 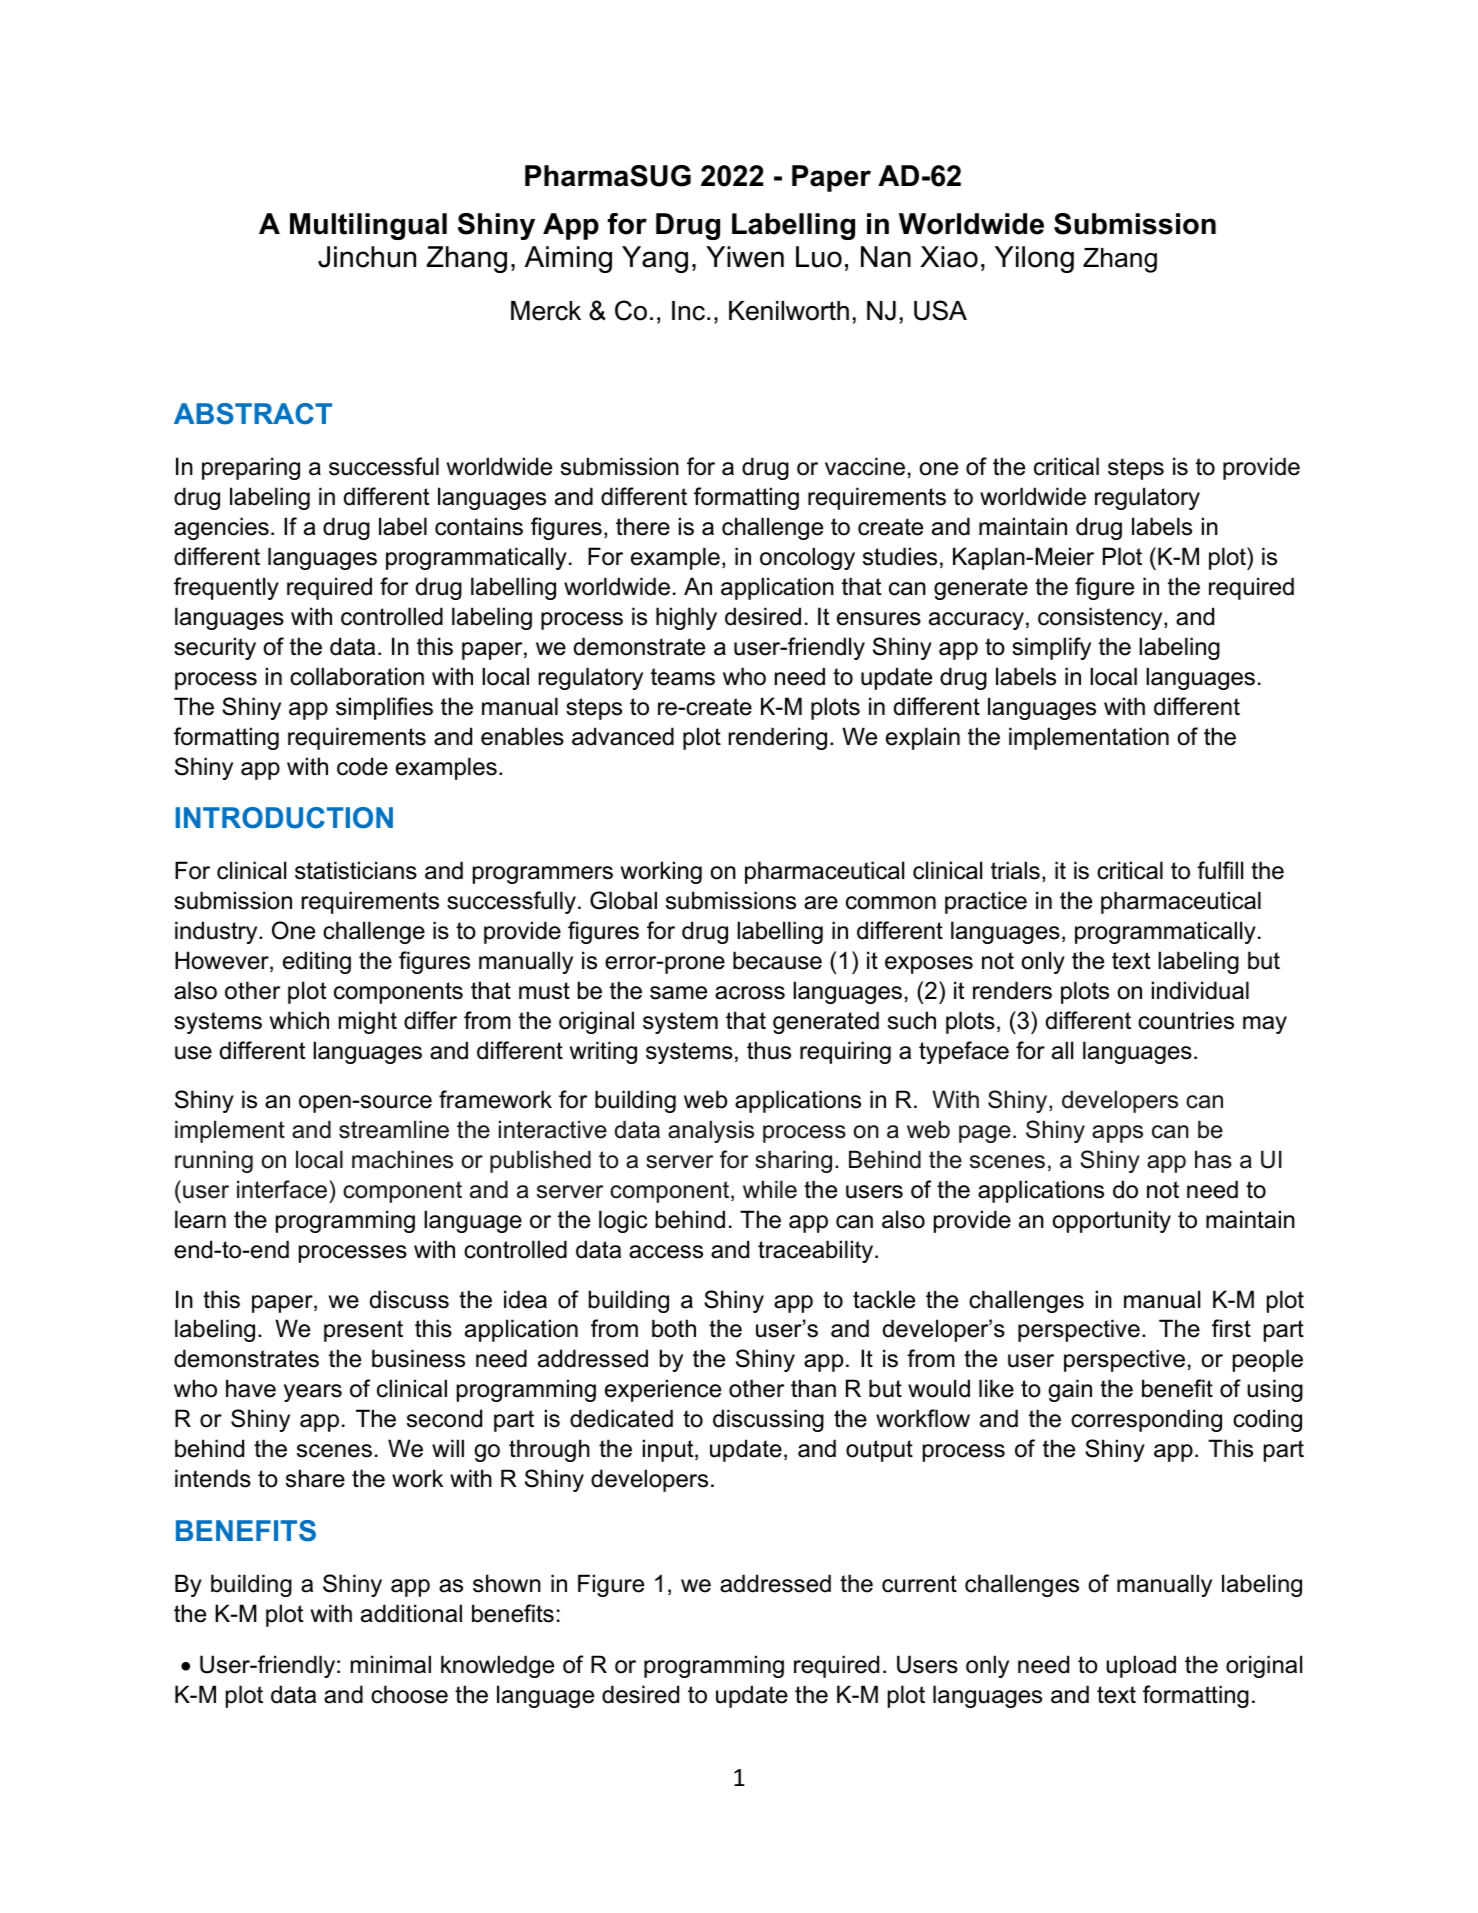 I want to click on Xiao, so click(x=949, y=257).
